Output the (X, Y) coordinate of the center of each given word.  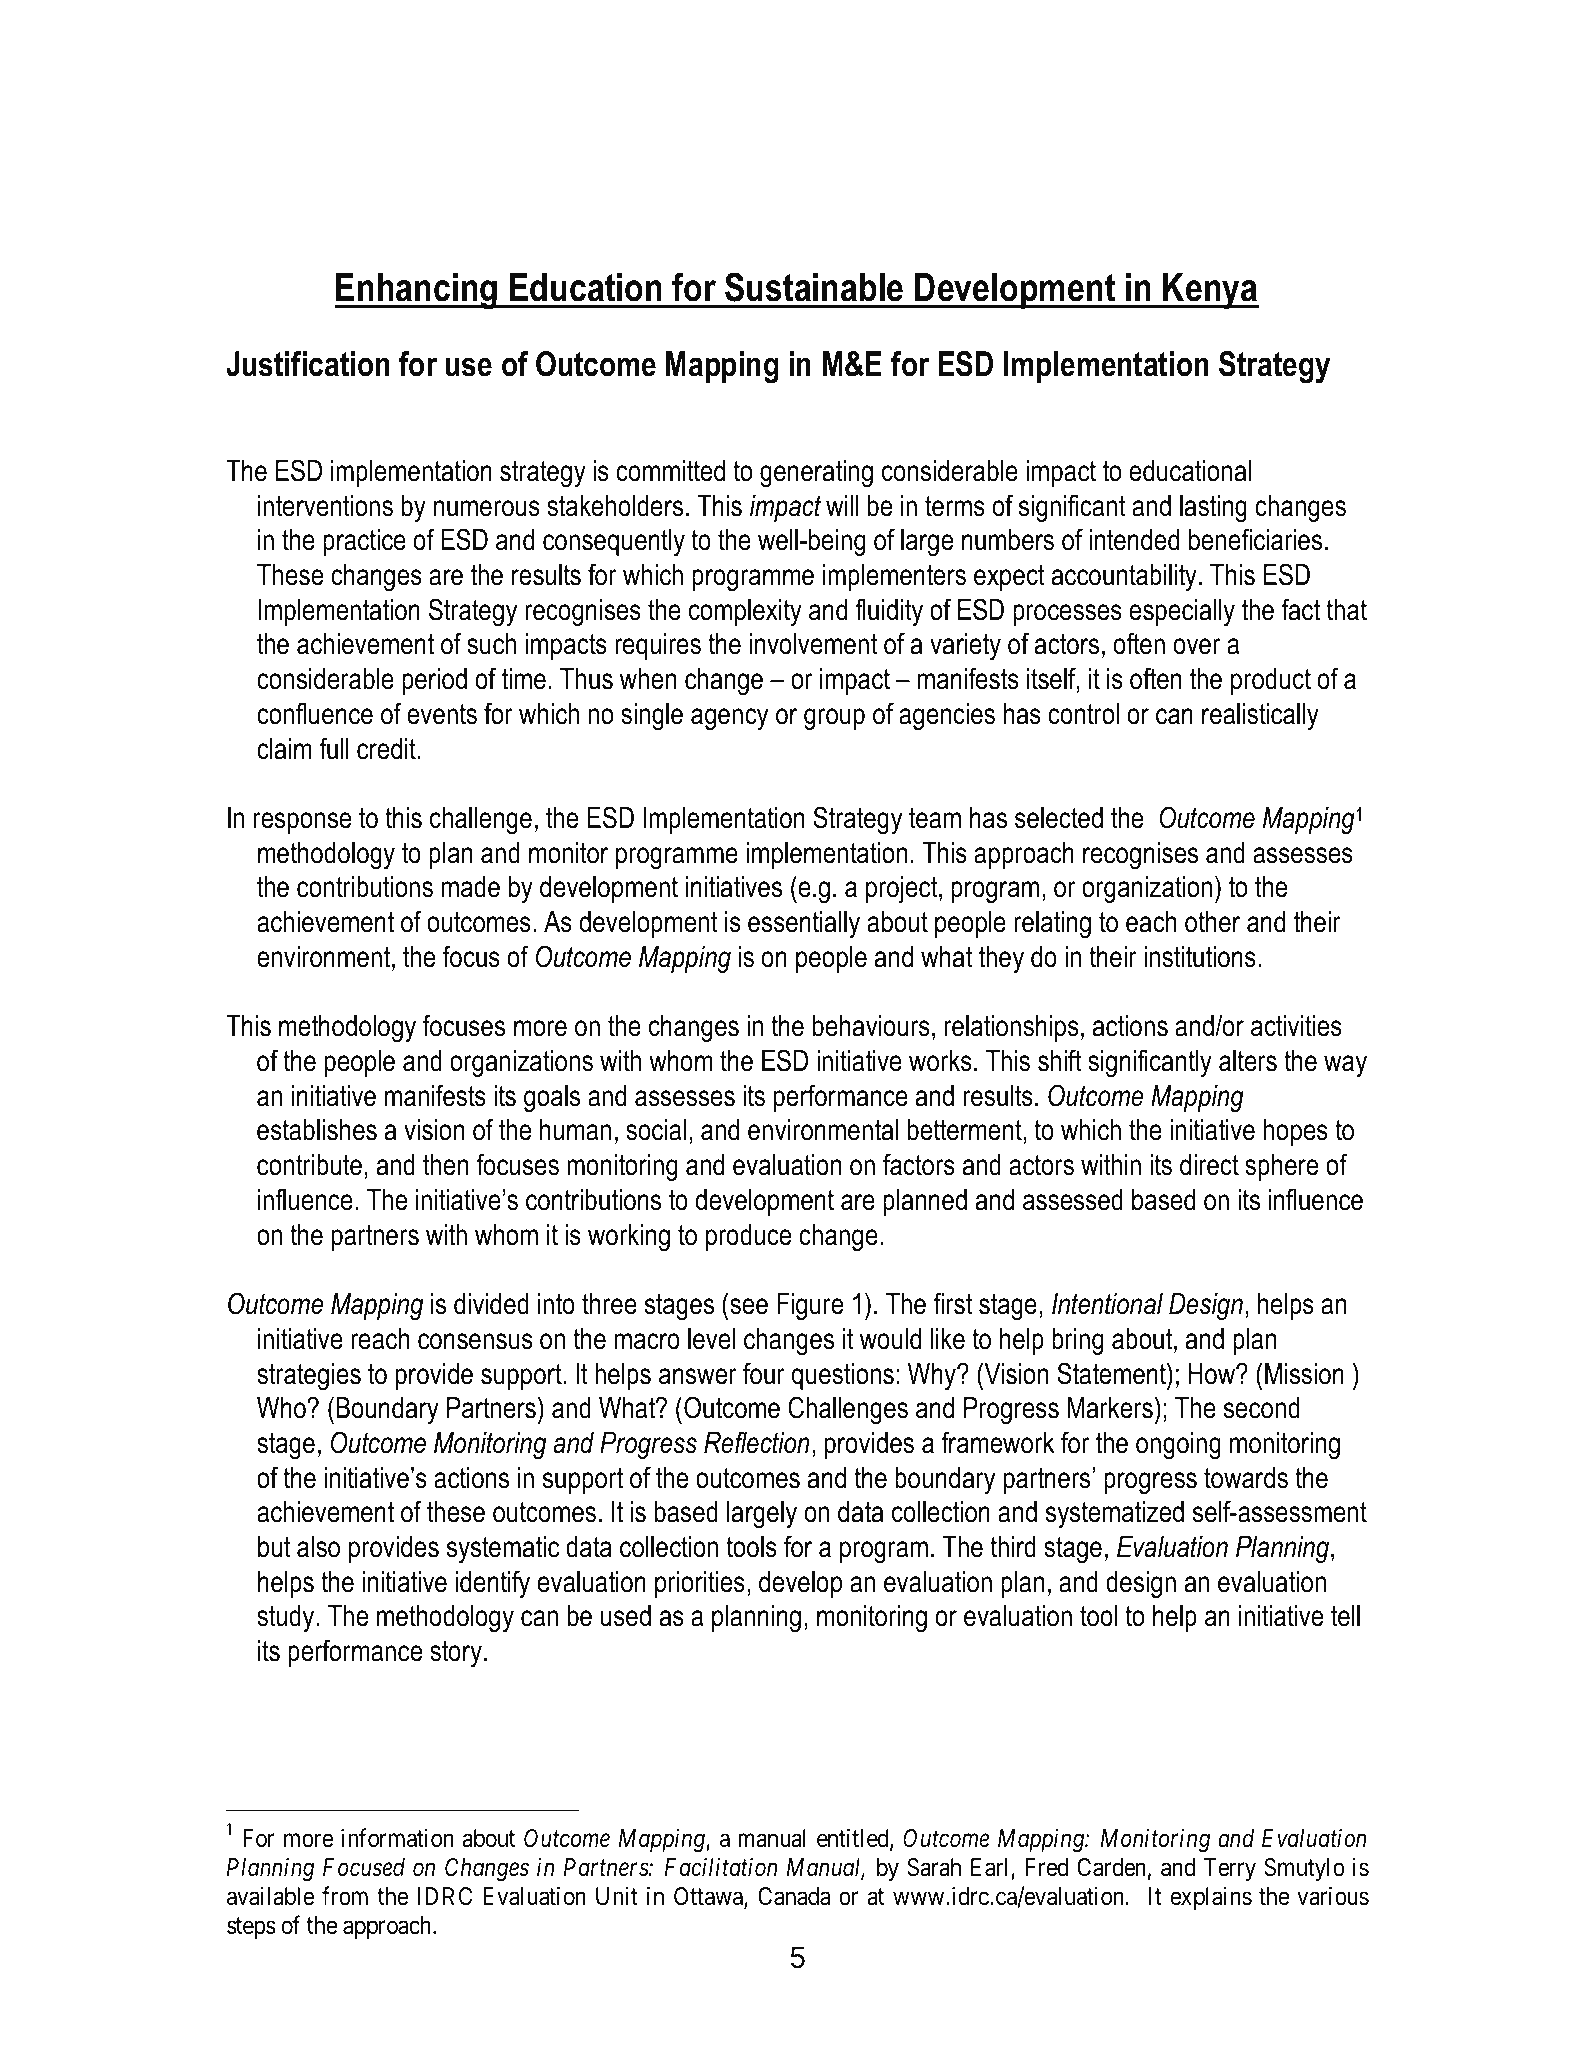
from (345, 1895)
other (1212, 922)
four (764, 1373)
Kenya (1210, 291)
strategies (309, 1376)
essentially (804, 924)
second (1262, 1408)
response (302, 823)
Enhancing (417, 291)
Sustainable (814, 287)
